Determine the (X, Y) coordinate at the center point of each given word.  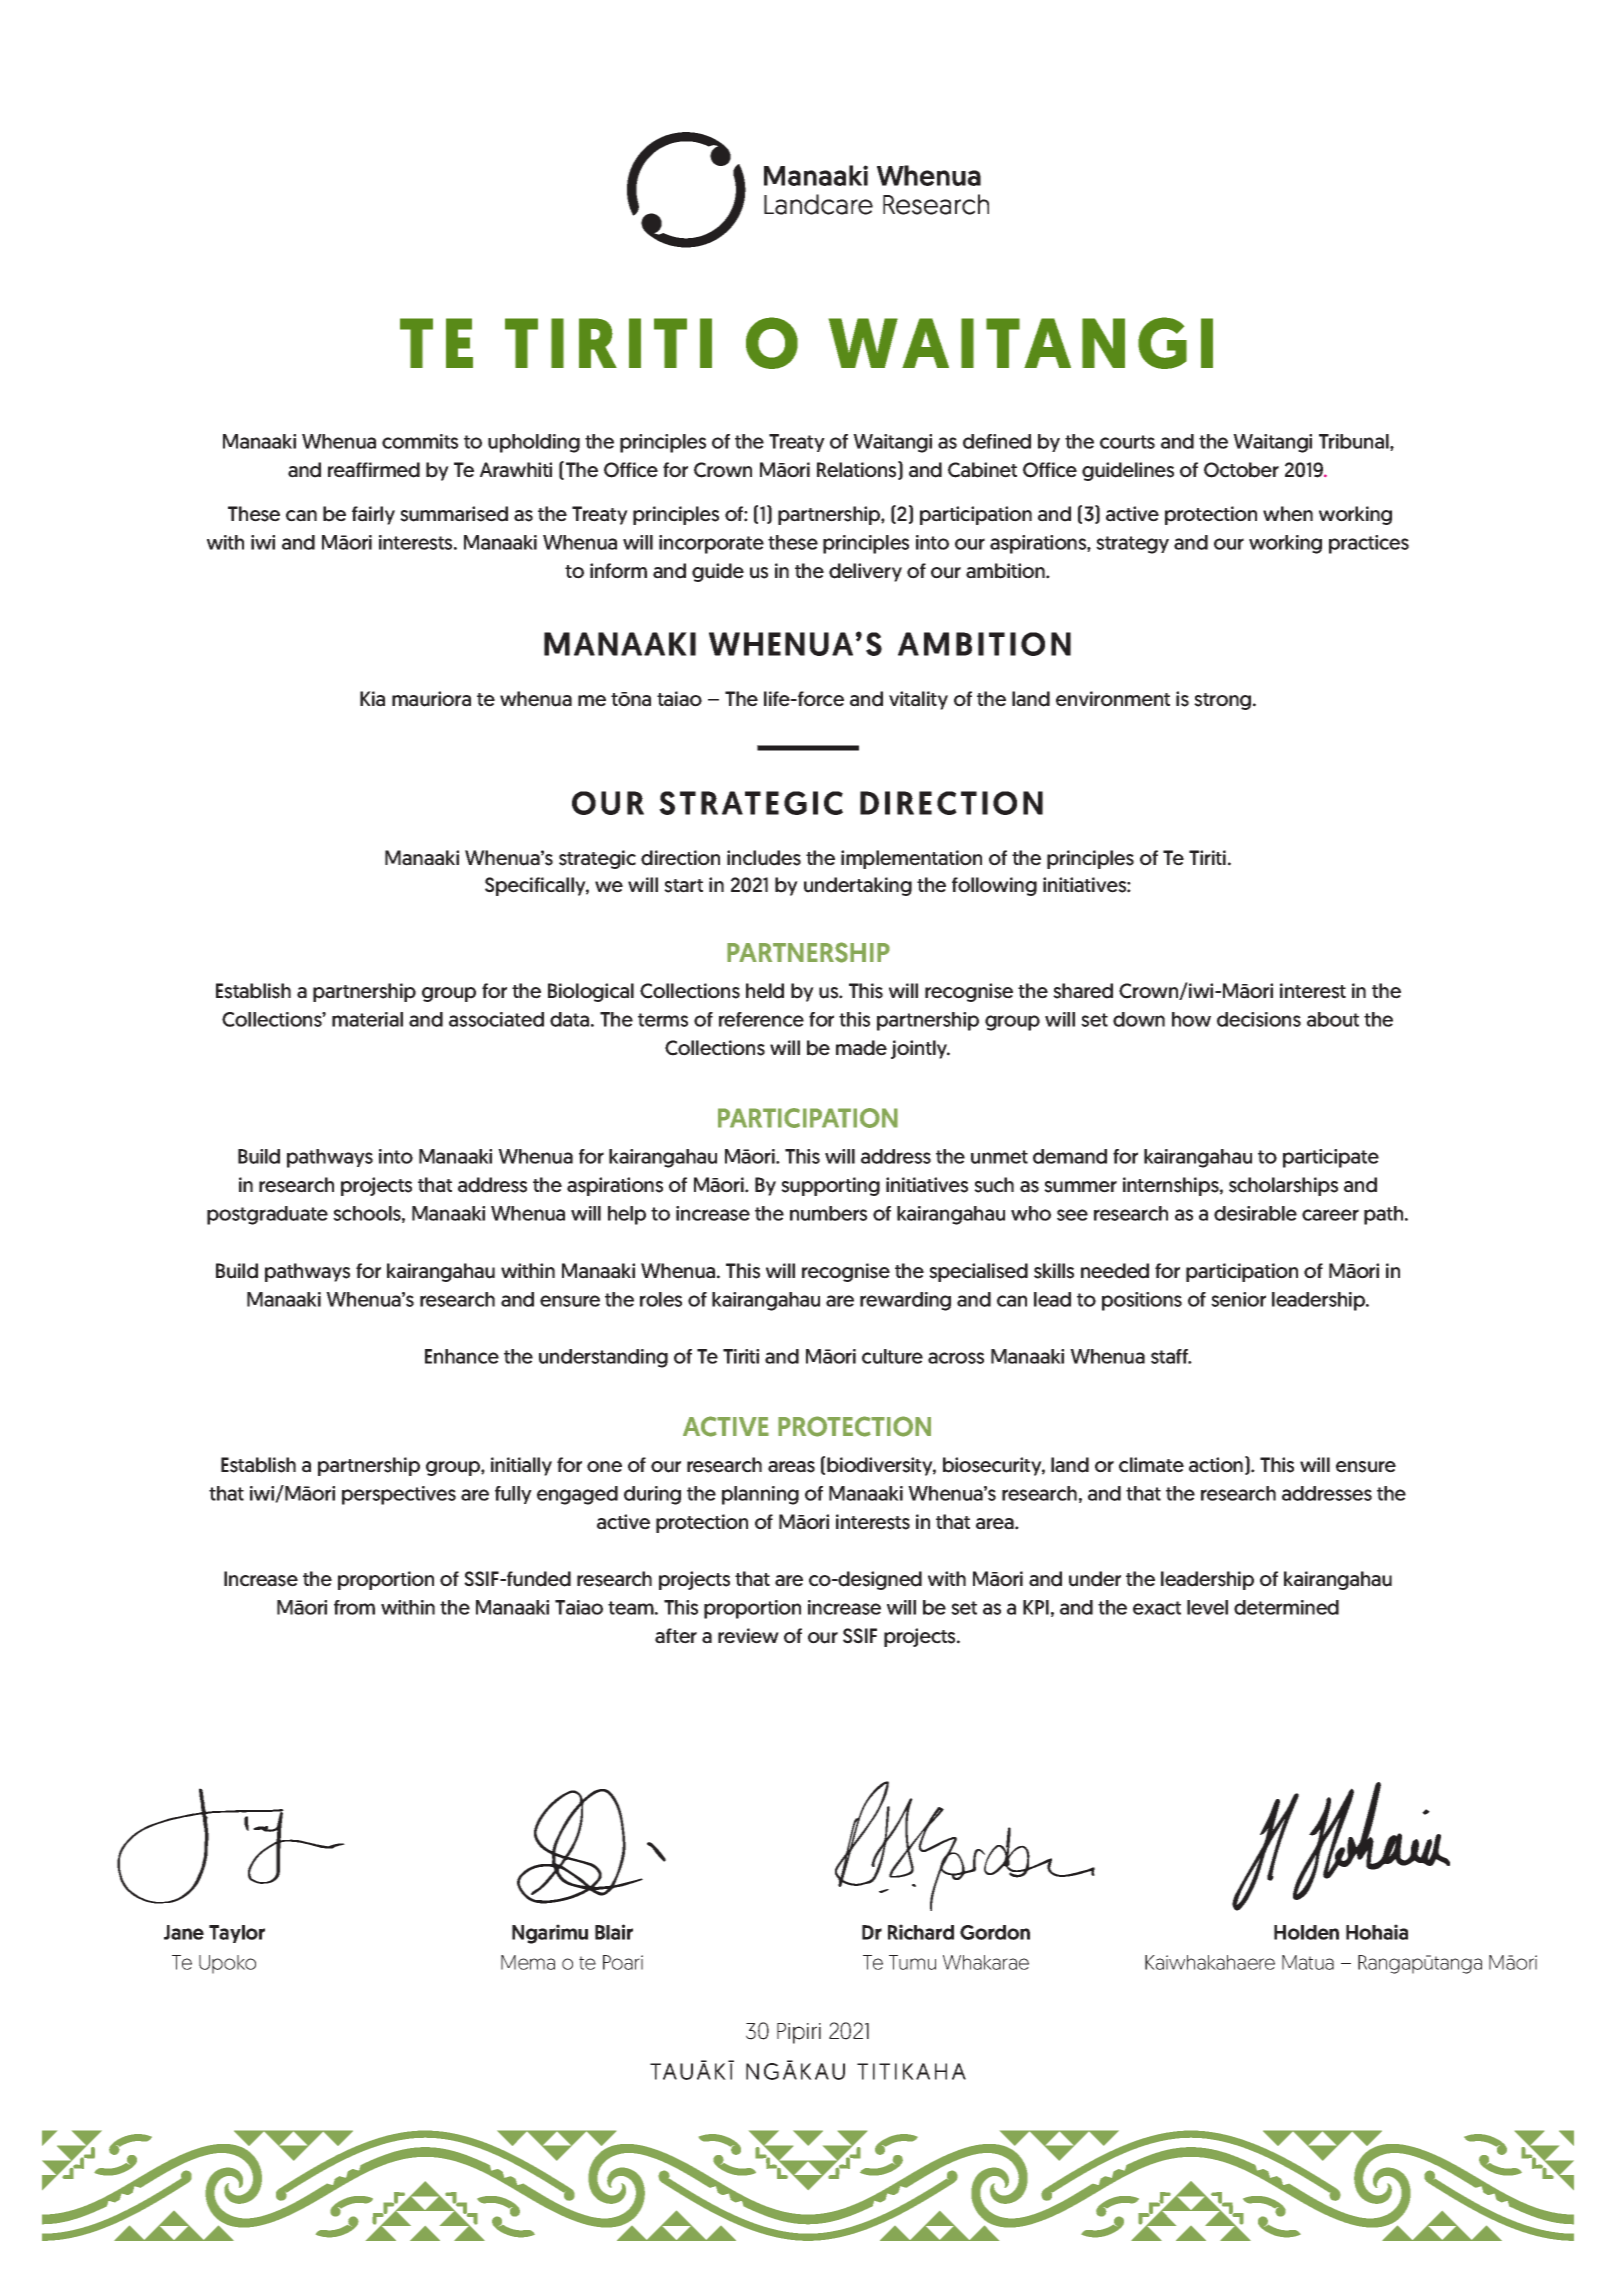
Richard (921, 1932)
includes (764, 858)
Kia (372, 699)
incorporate (711, 544)
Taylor (237, 1934)
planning (760, 1495)
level (1207, 1607)
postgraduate (267, 1215)
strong (1224, 701)
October (1241, 470)
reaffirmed (374, 470)
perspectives (399, 1495)
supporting (830, 1186)
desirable (1255, 1213)
